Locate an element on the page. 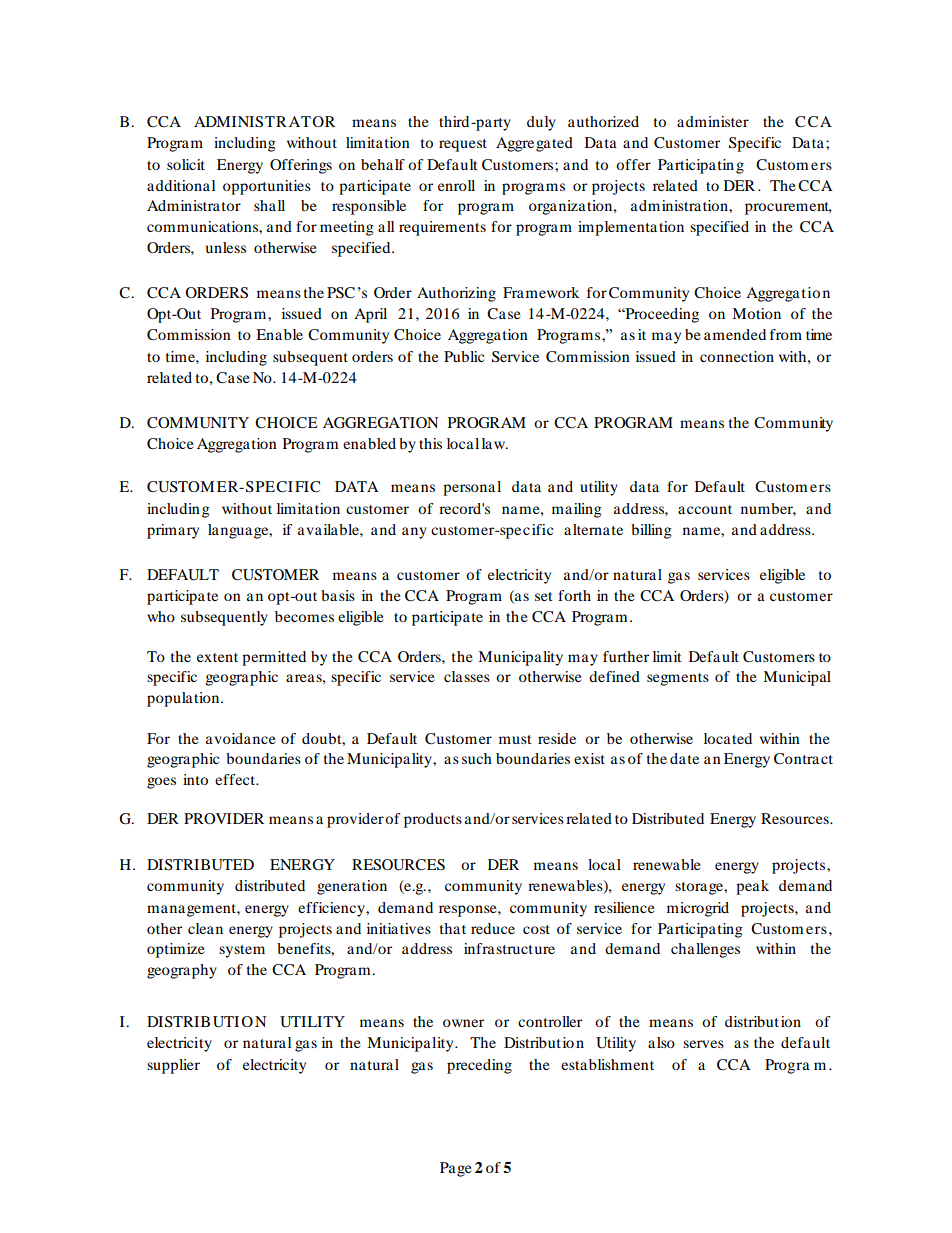 Image resolution: width=952 pixels, height=1233 pixels. segments is located at coordinates (678, 679).
